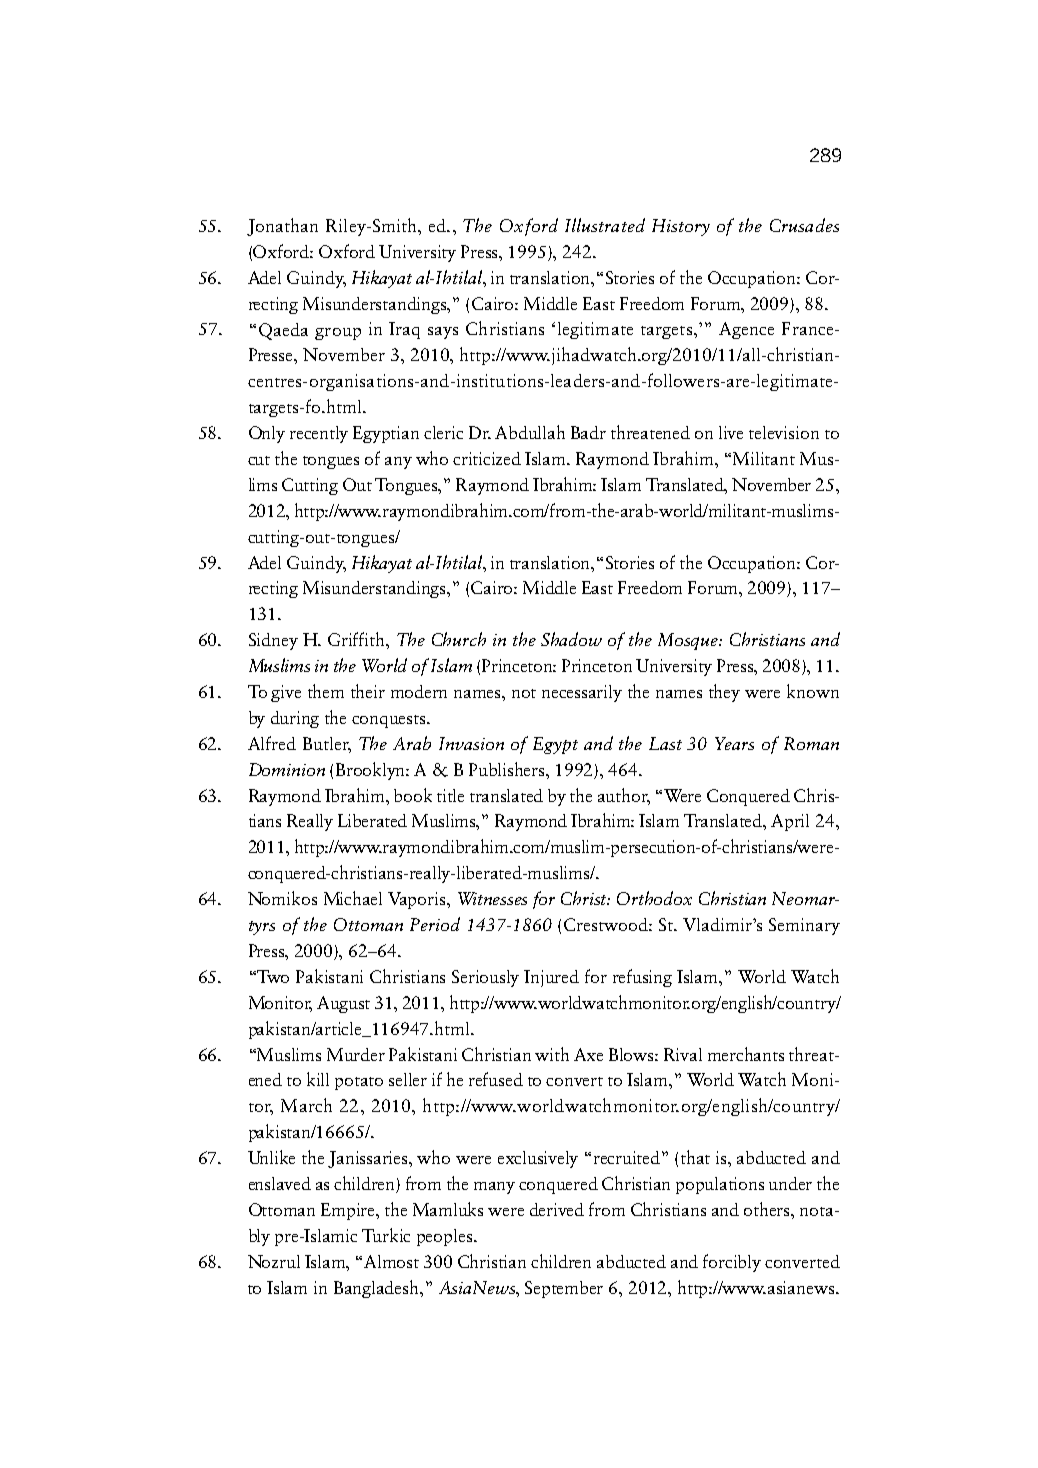  I want to click on Dominion, so click(287, 769).
